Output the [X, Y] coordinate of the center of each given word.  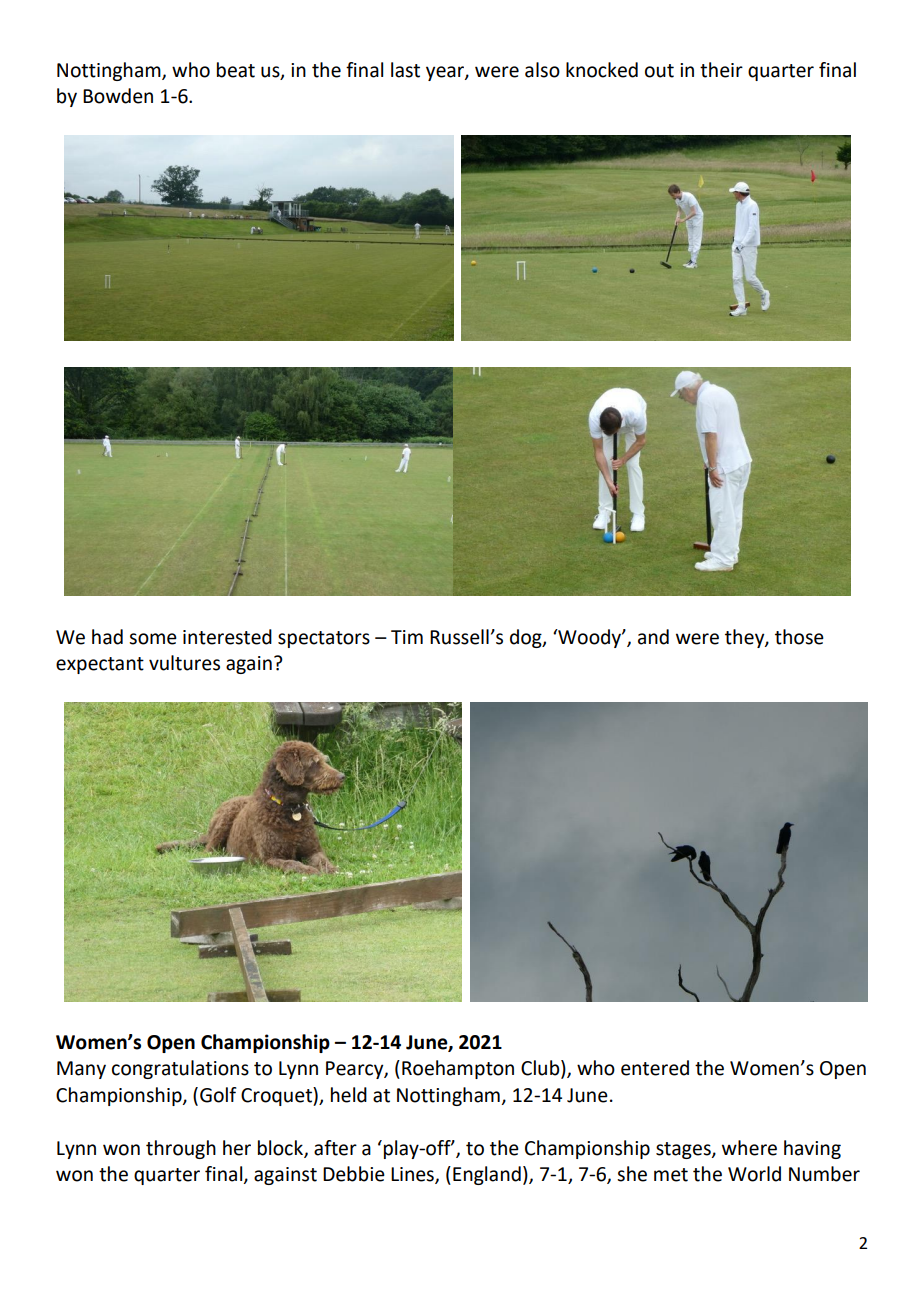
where [749, 1148]
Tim [407, 637]
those [799, 637]
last [405, 70]
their [721, 70]
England [487, 1175]
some [153, 639]
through [181, 1149]
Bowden [118, 96]
